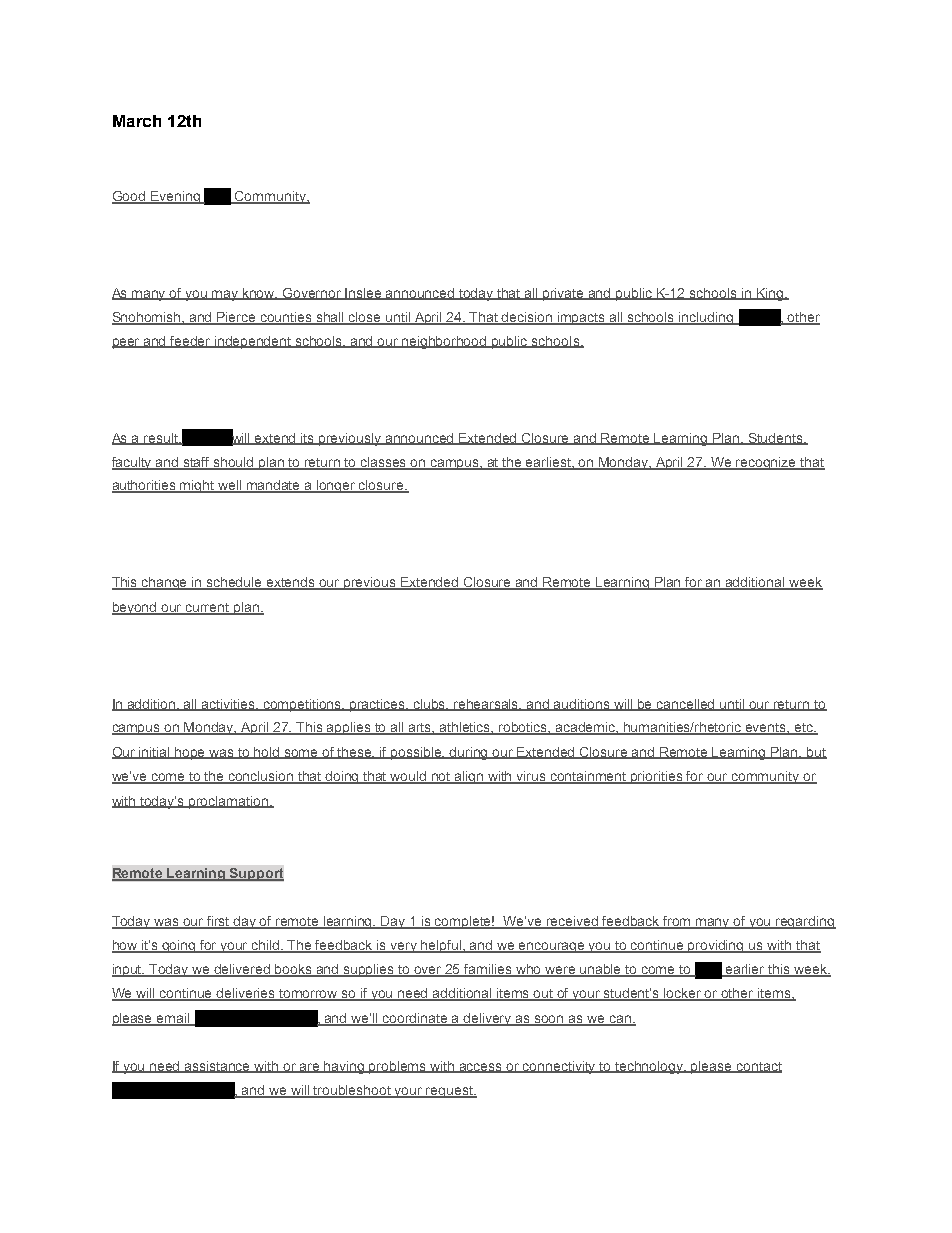  I want to click on King, so click(769, 294).
